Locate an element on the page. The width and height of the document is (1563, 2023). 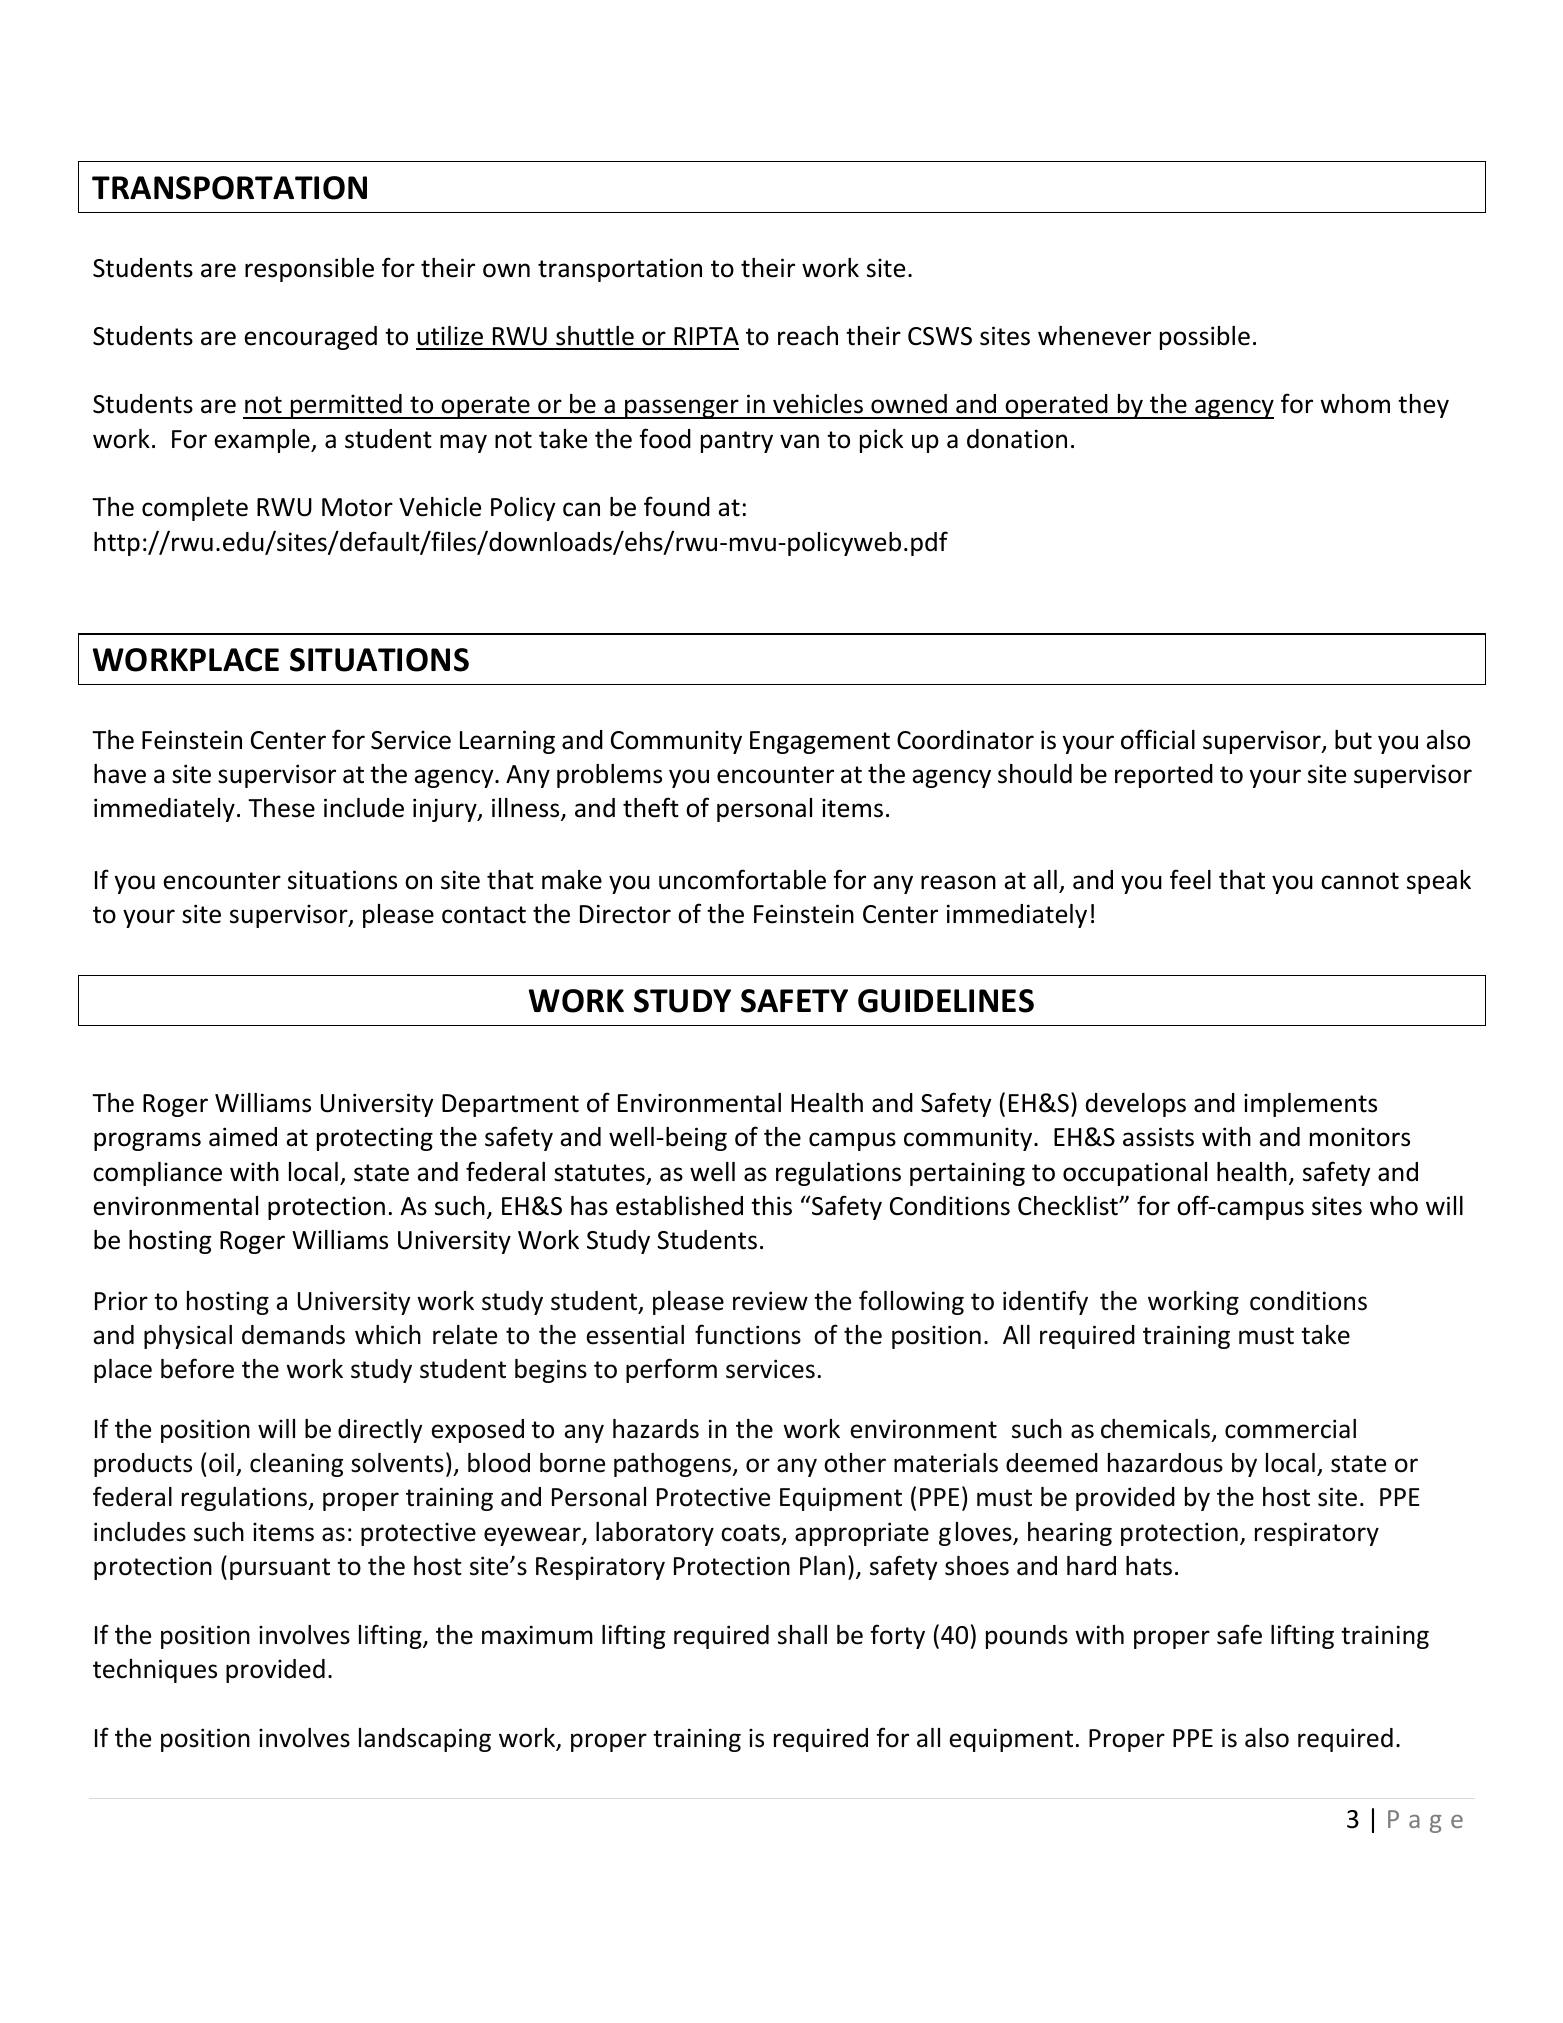
landscaping is located at coordinates (425, 1740).
